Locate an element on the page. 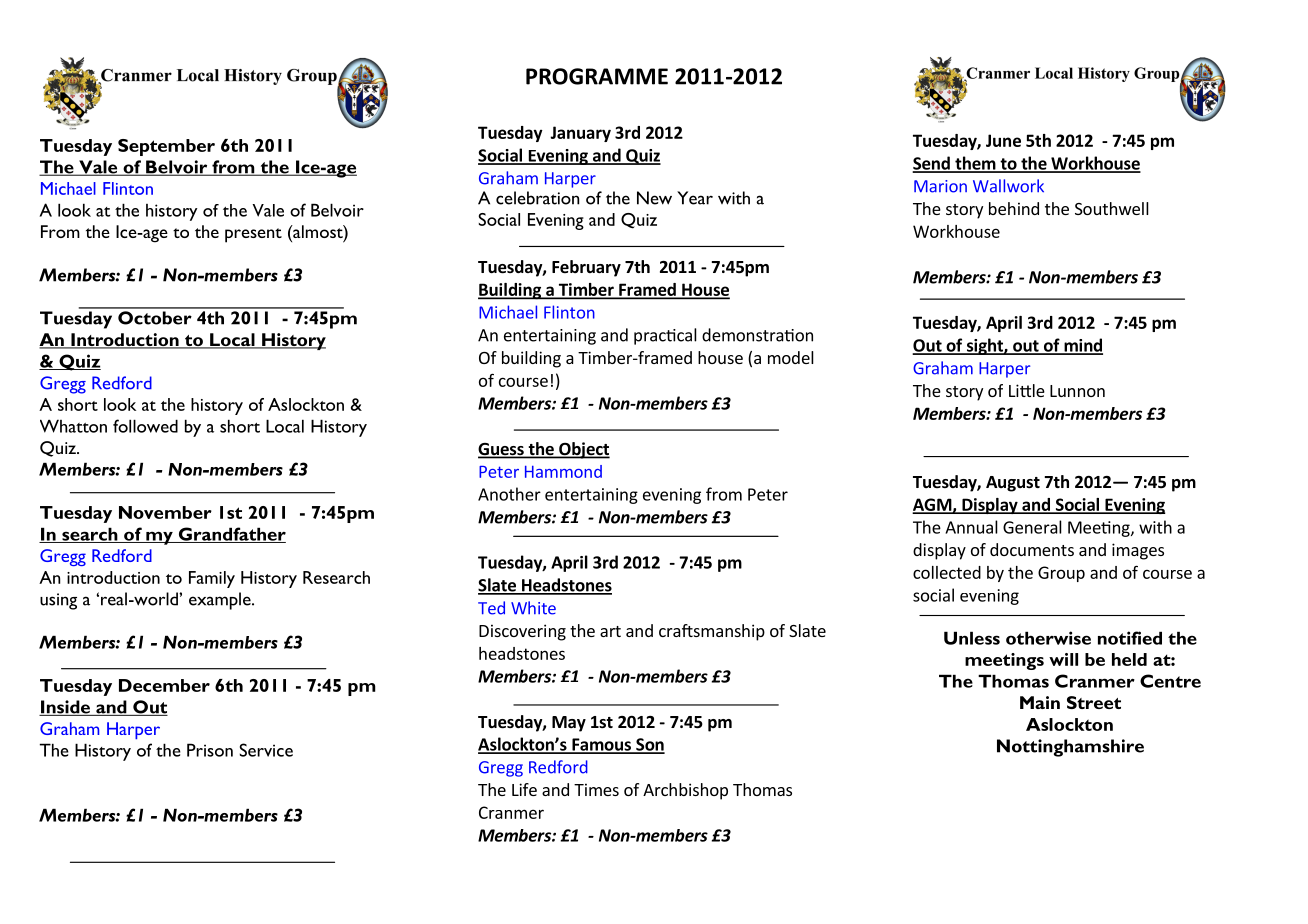  June is located at coordinates (1003, 140).
